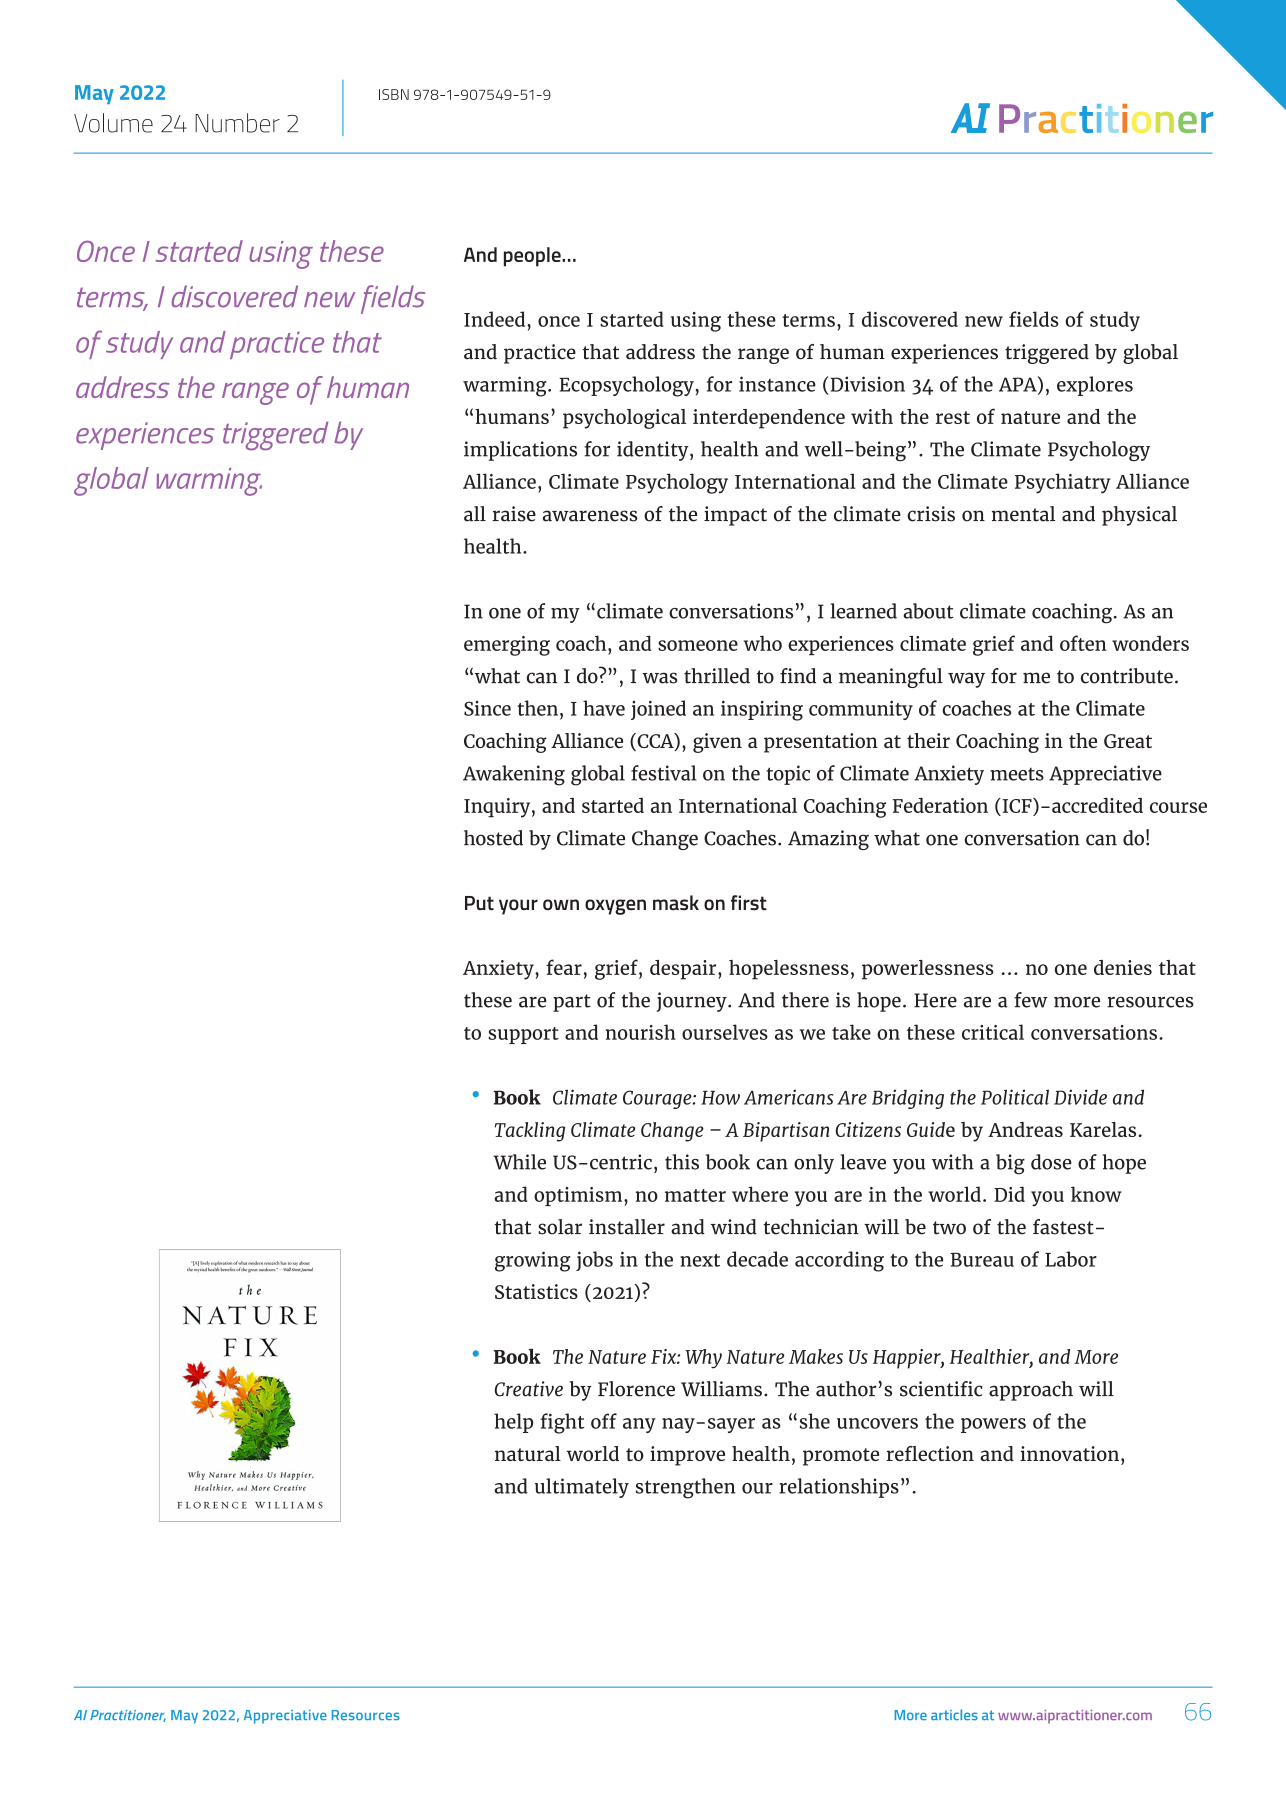 The image size is (1286, 1819). I want to click on this, so click(682, 1162).
